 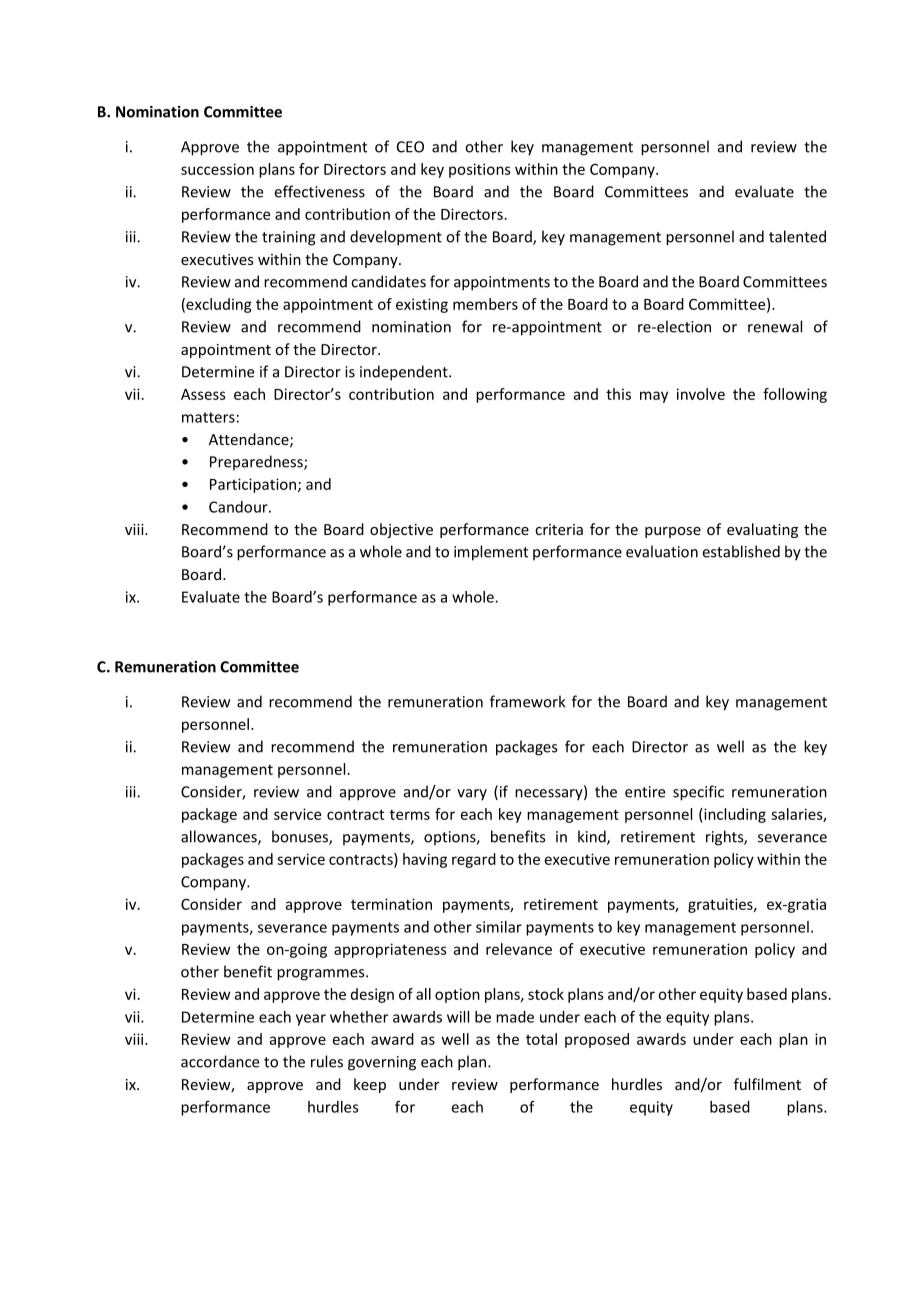 I want to click on involve, so click(x=701, y=394).
